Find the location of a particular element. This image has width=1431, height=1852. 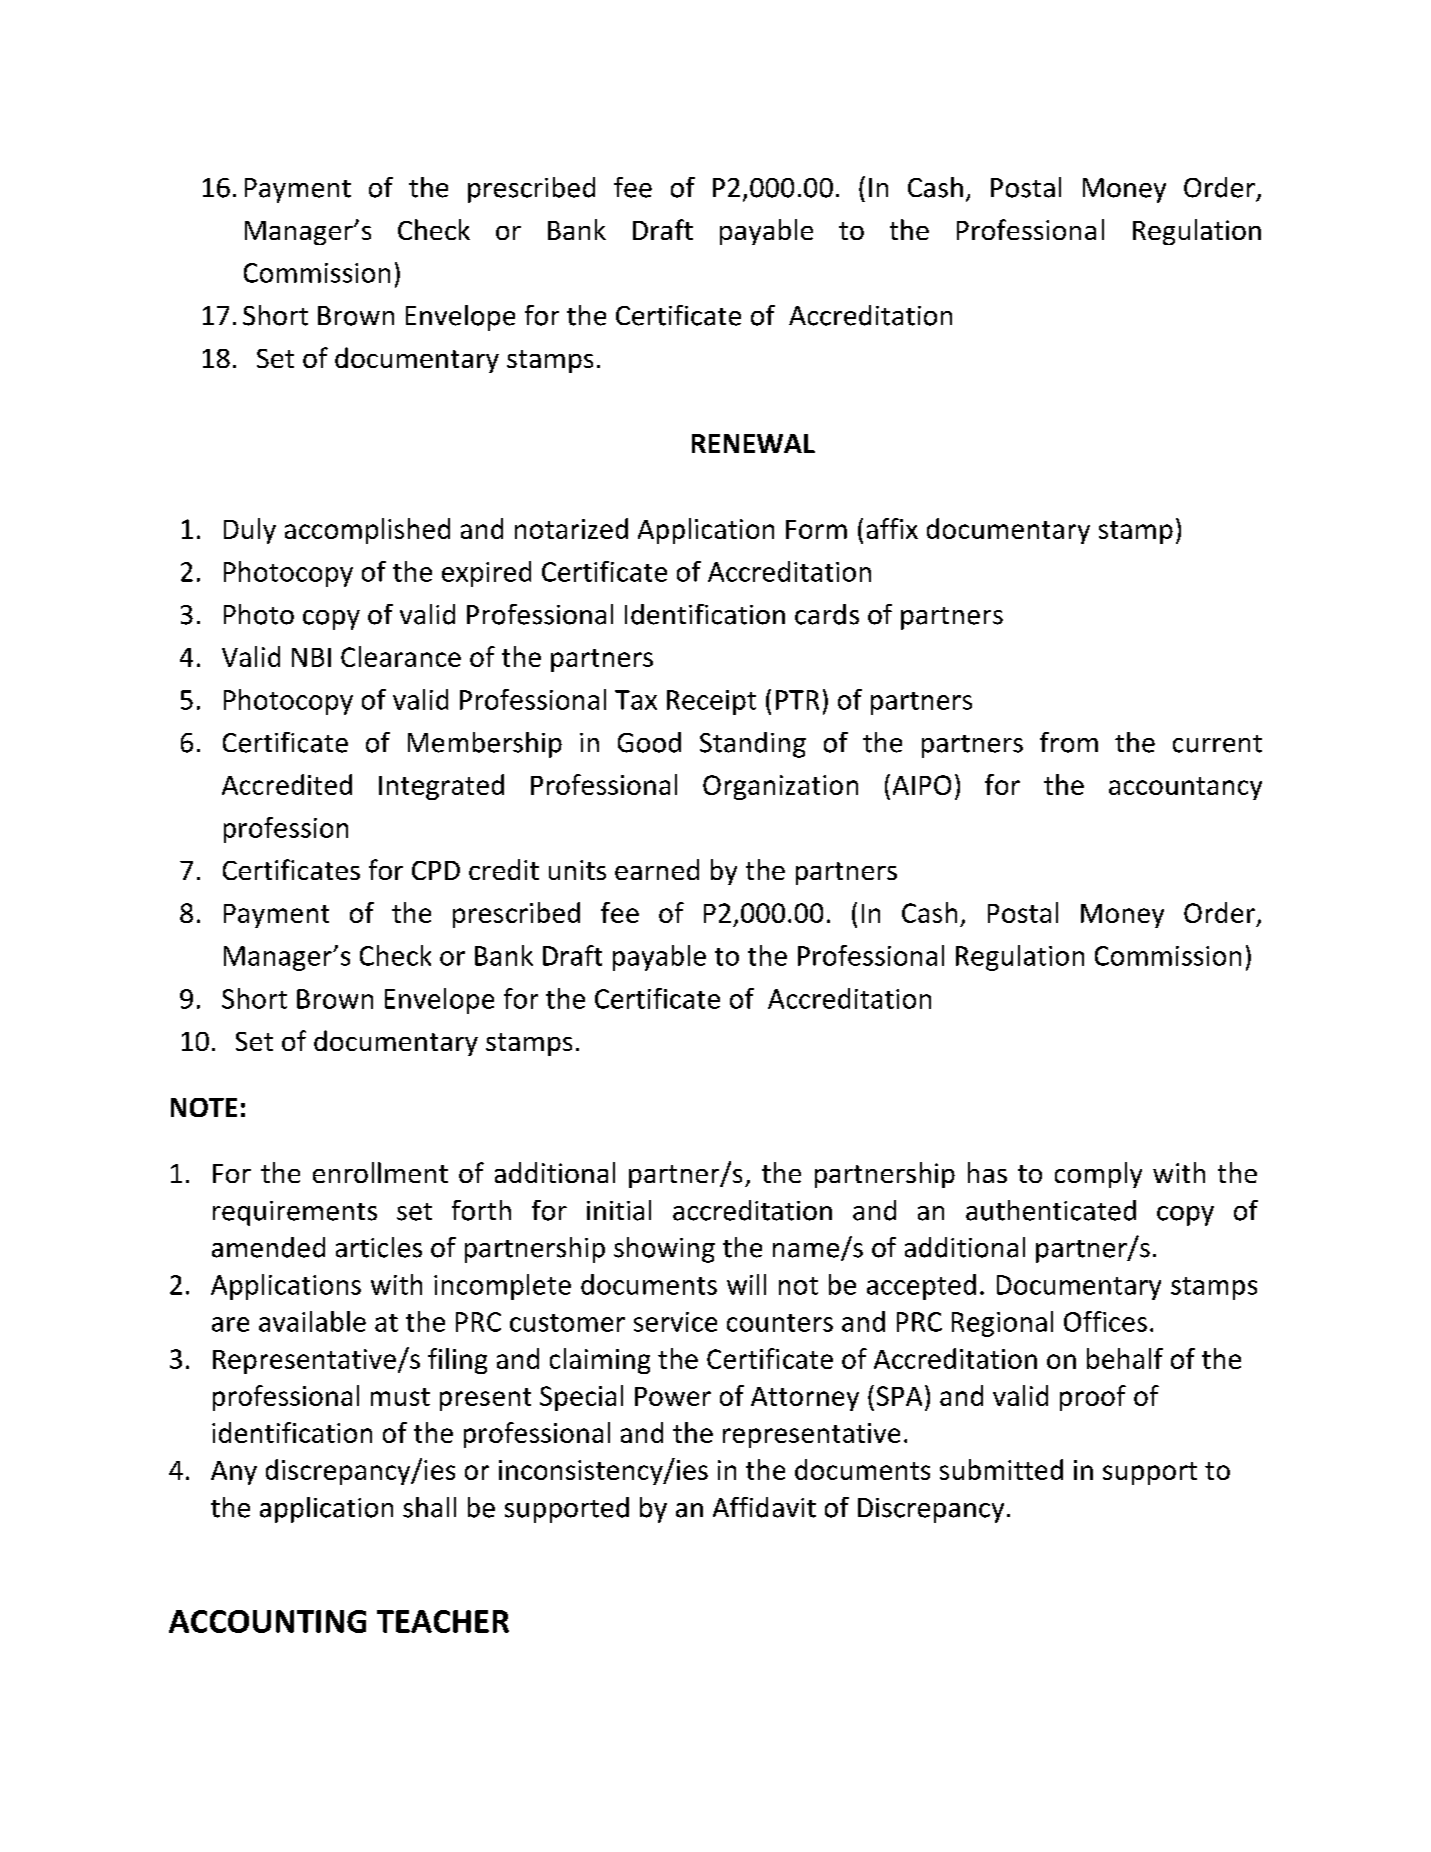

Integrated is located at coordinates (441, 787).
